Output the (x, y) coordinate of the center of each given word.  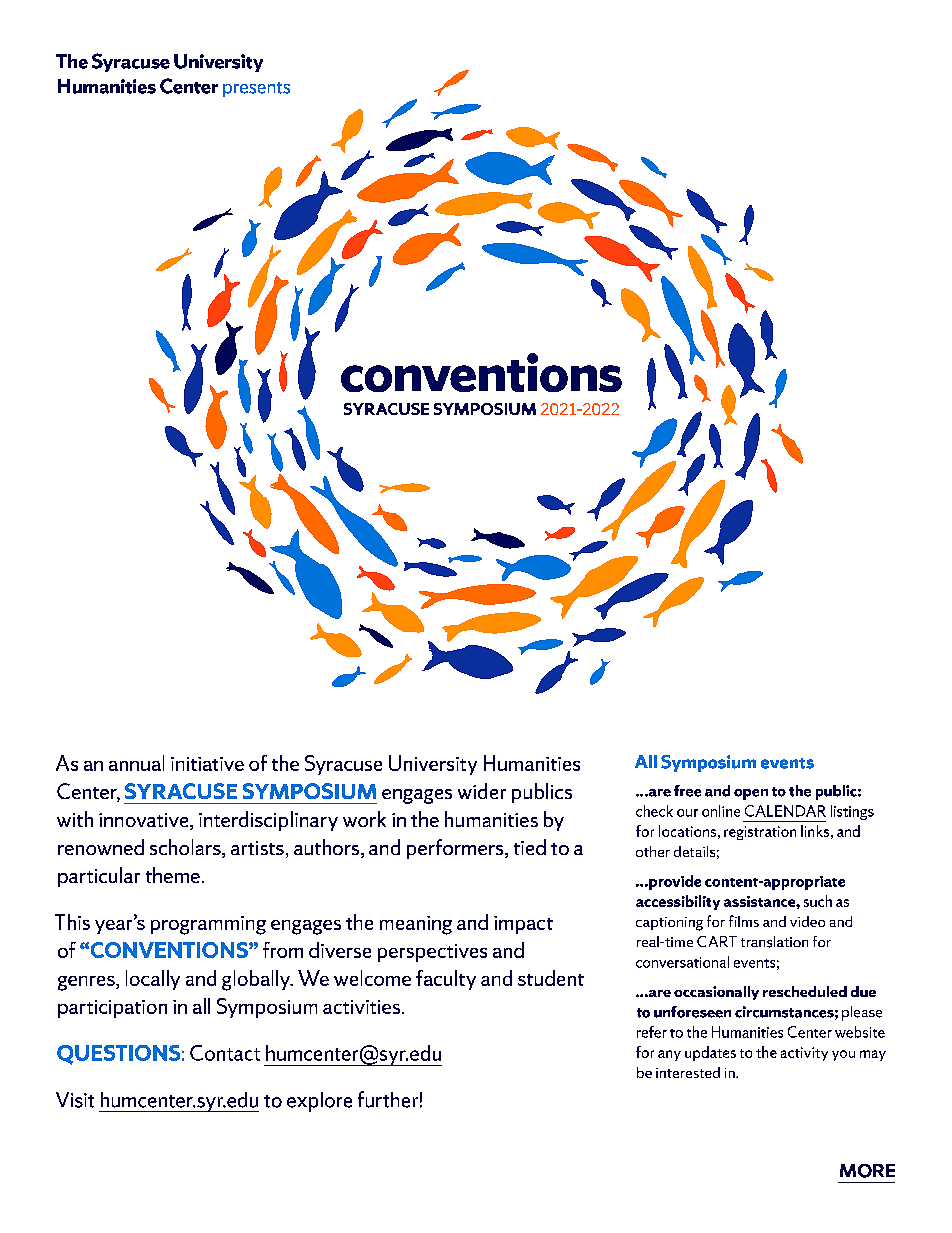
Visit (75, 1100)
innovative (145, 821)
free (687, 791)
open (751, 794)
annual (136, 763)
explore (319, 1102)
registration (760, 833)
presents (256, 89)
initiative (207, 764)
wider (482, 791)
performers (456, 849)
